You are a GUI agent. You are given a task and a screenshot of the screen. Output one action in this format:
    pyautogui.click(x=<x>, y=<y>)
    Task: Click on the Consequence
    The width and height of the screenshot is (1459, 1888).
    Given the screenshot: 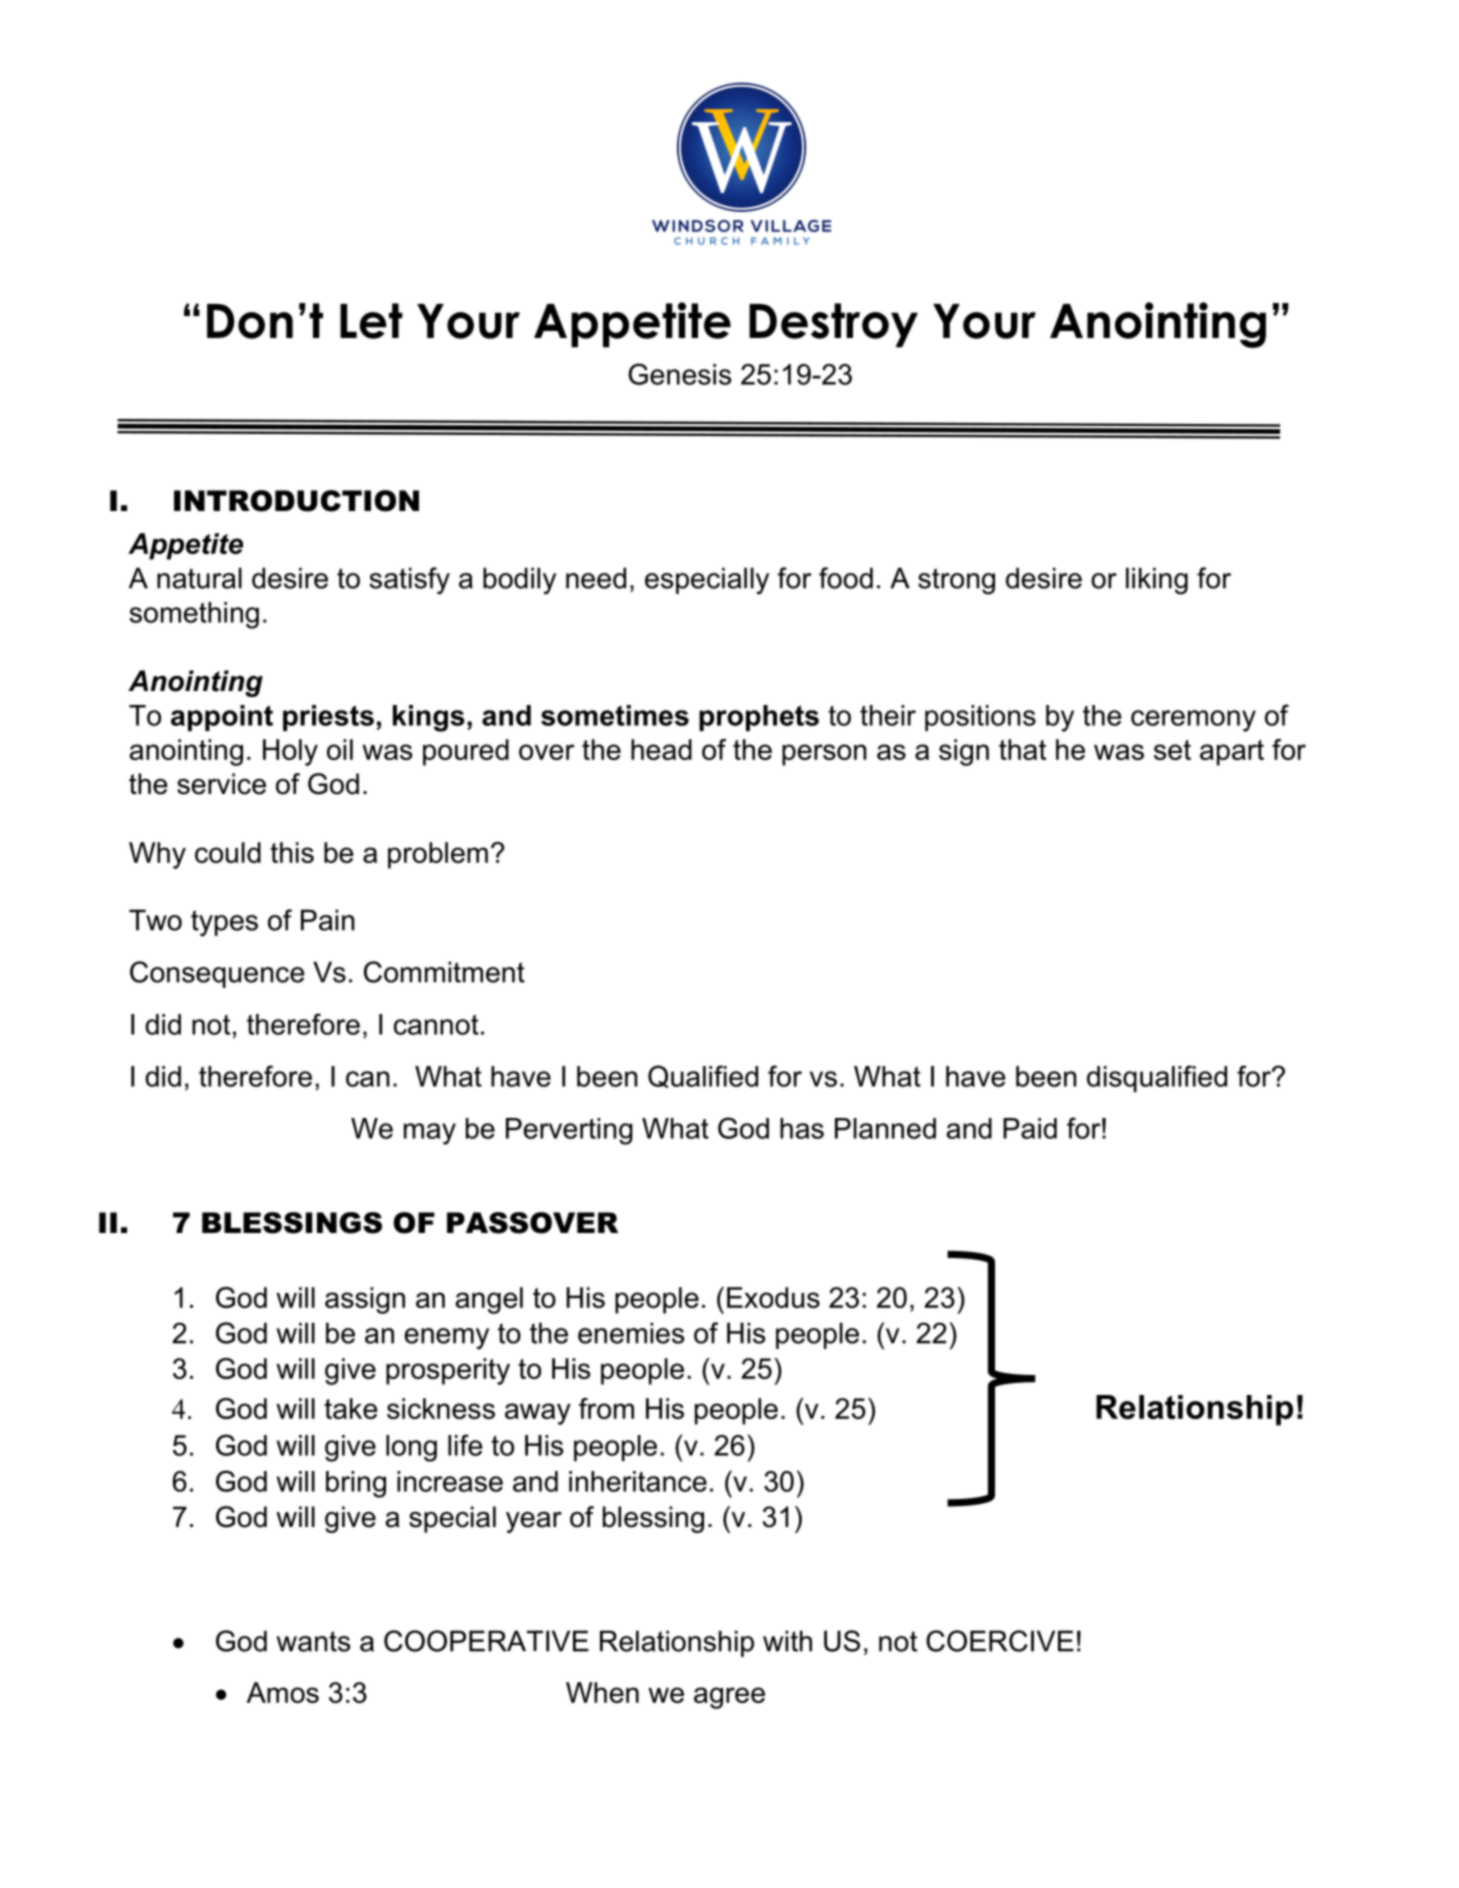 What is the action you would take?
    pyautogui.click(x=217, y=974)
